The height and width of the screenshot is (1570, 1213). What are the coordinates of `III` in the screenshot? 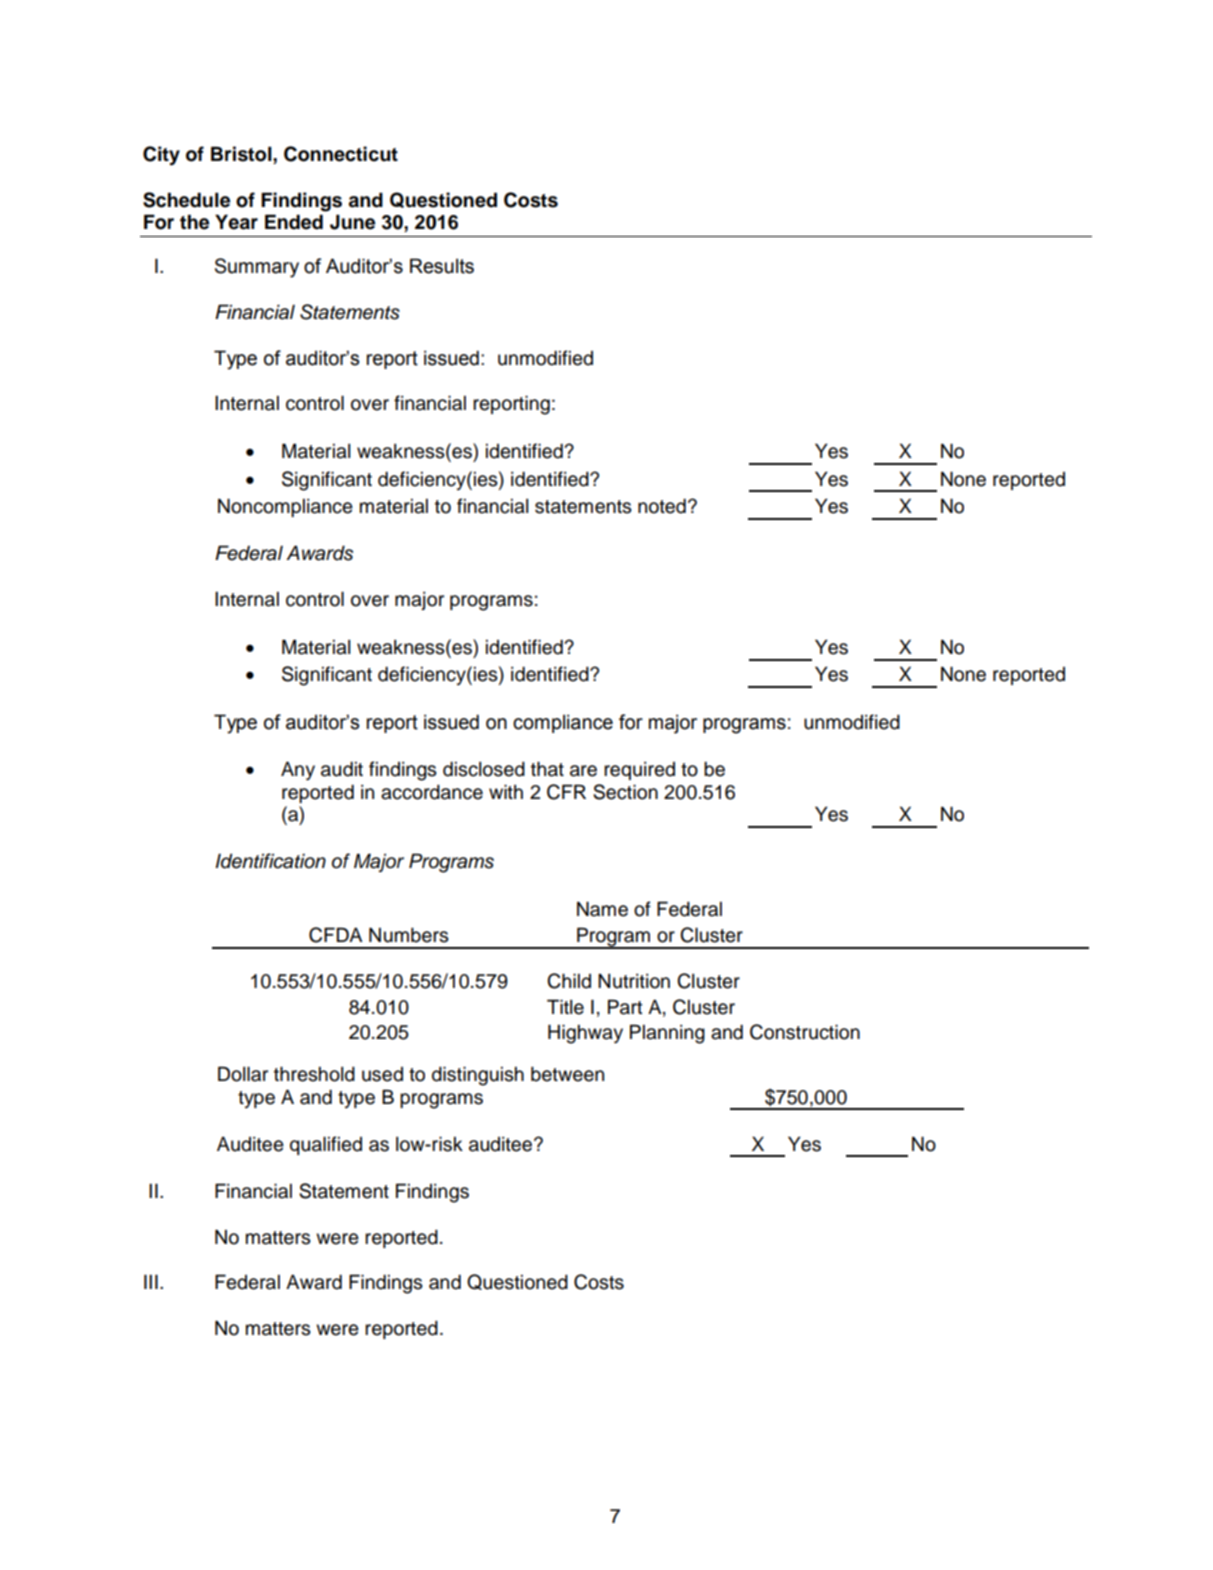 It's located at (151, 1281).
